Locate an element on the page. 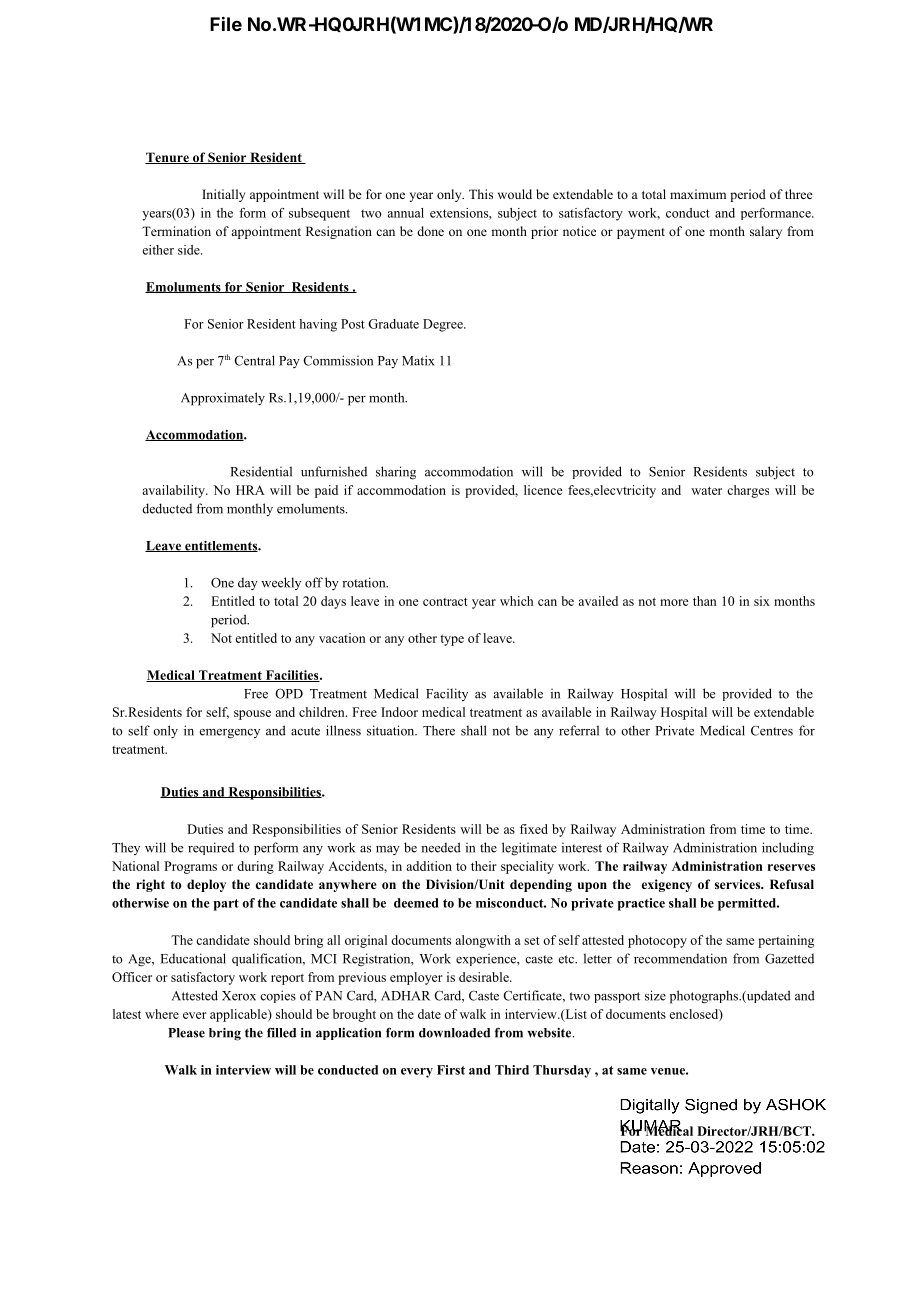 The height and width of the document is (1308, 924). than is located at coordinates (705, 601).
